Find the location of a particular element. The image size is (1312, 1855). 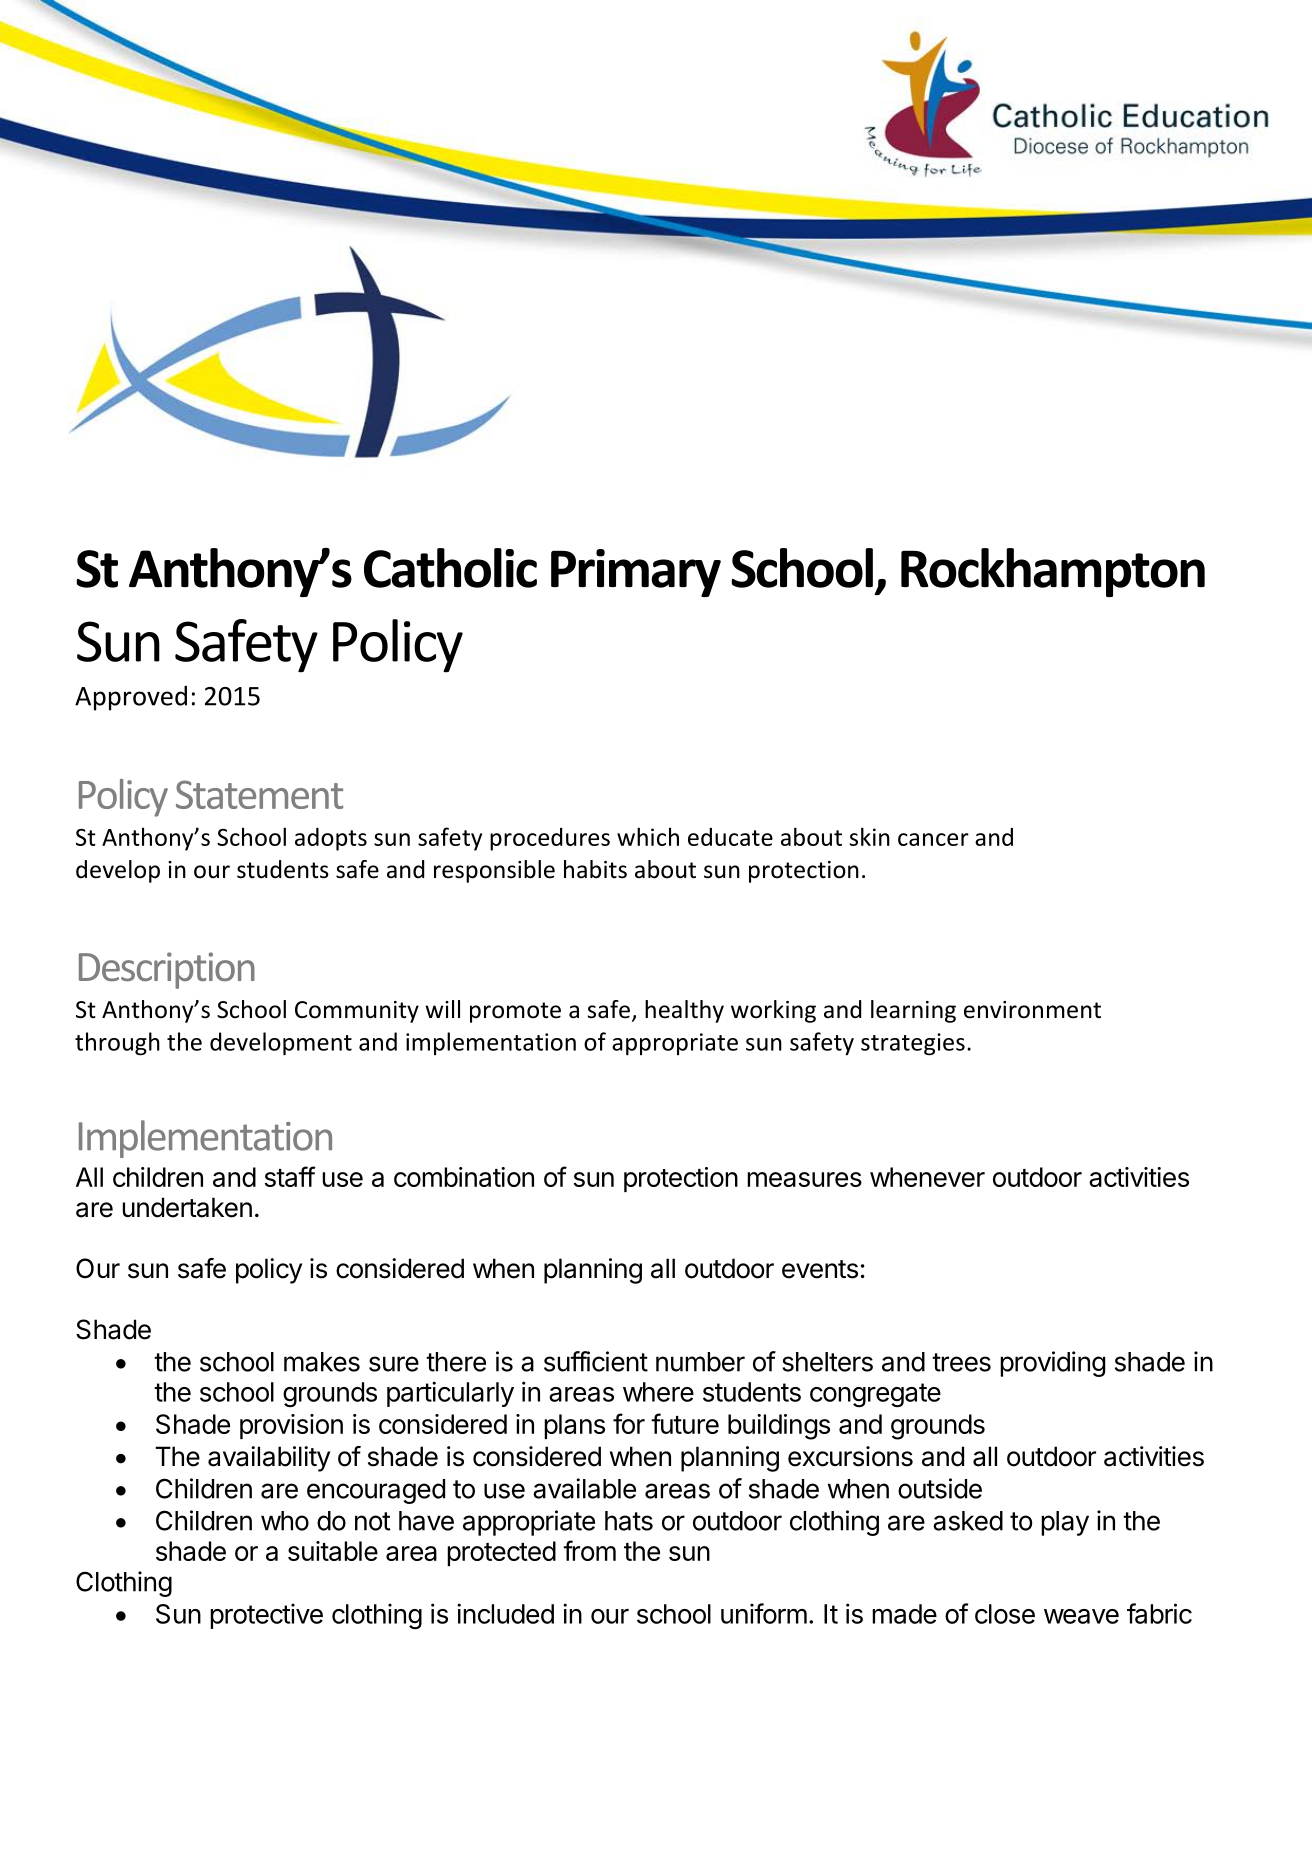

adopts is located at coordinates (331, 839).
